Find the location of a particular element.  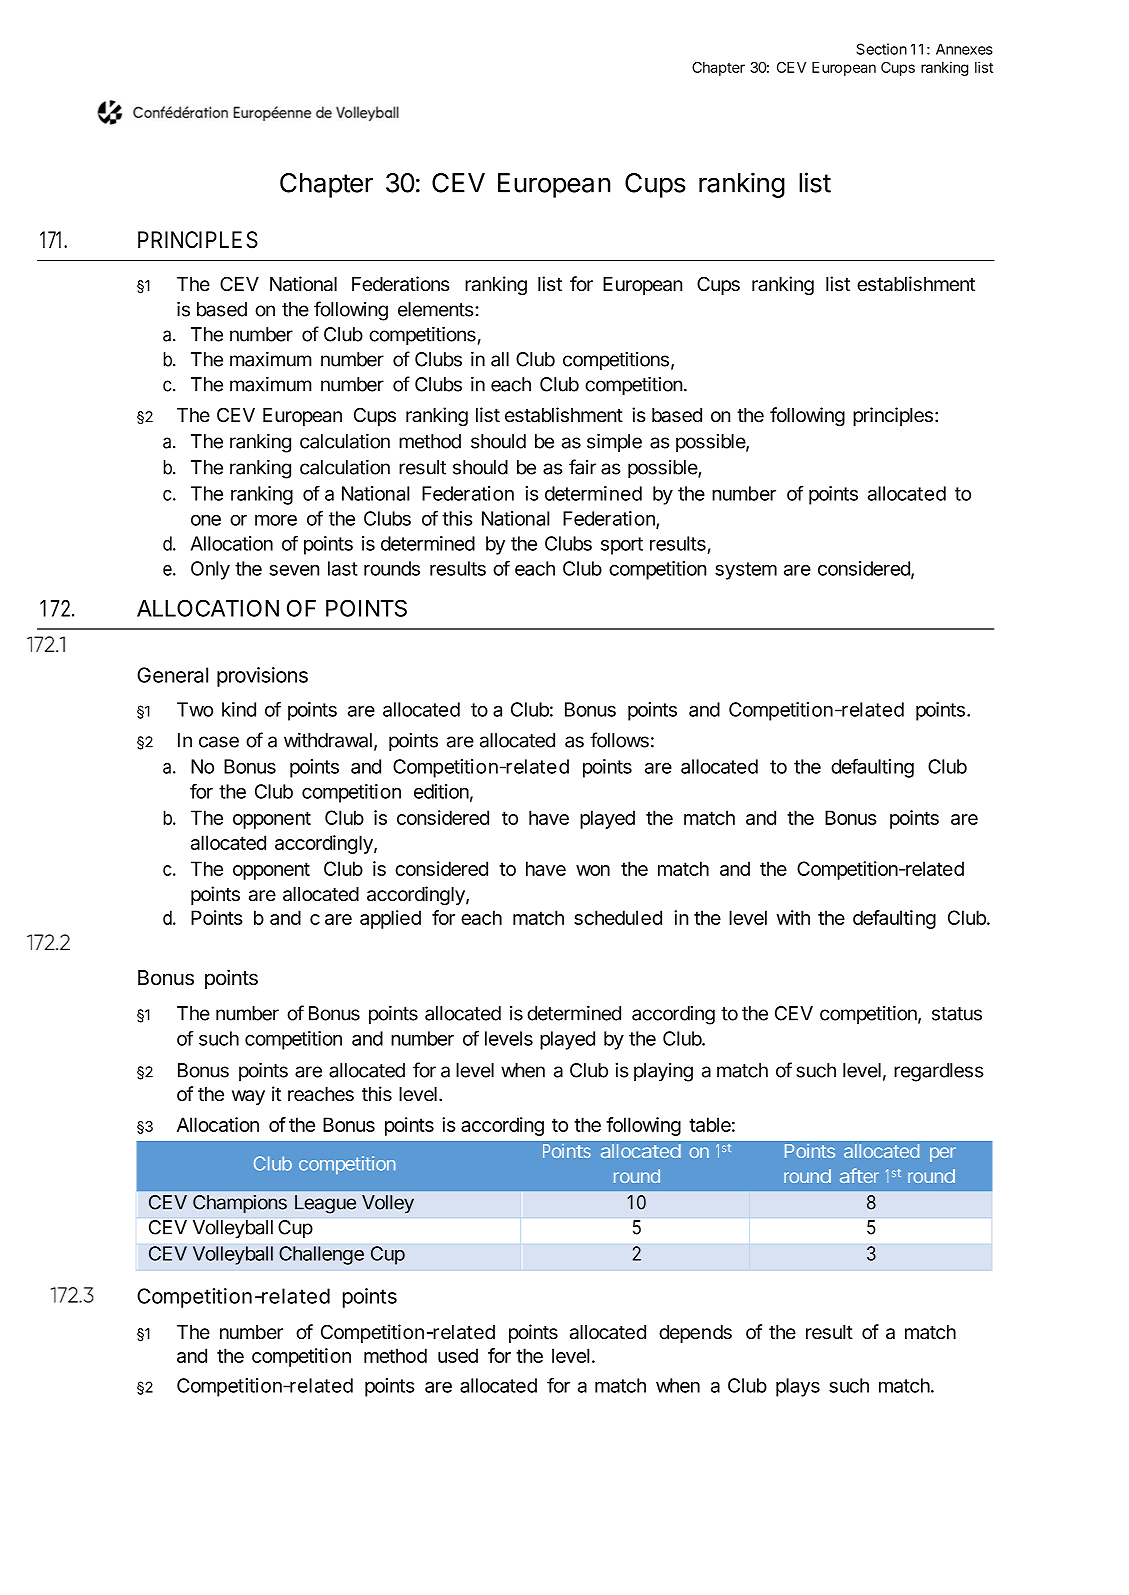

way is located at coordinates (248, 1097).
